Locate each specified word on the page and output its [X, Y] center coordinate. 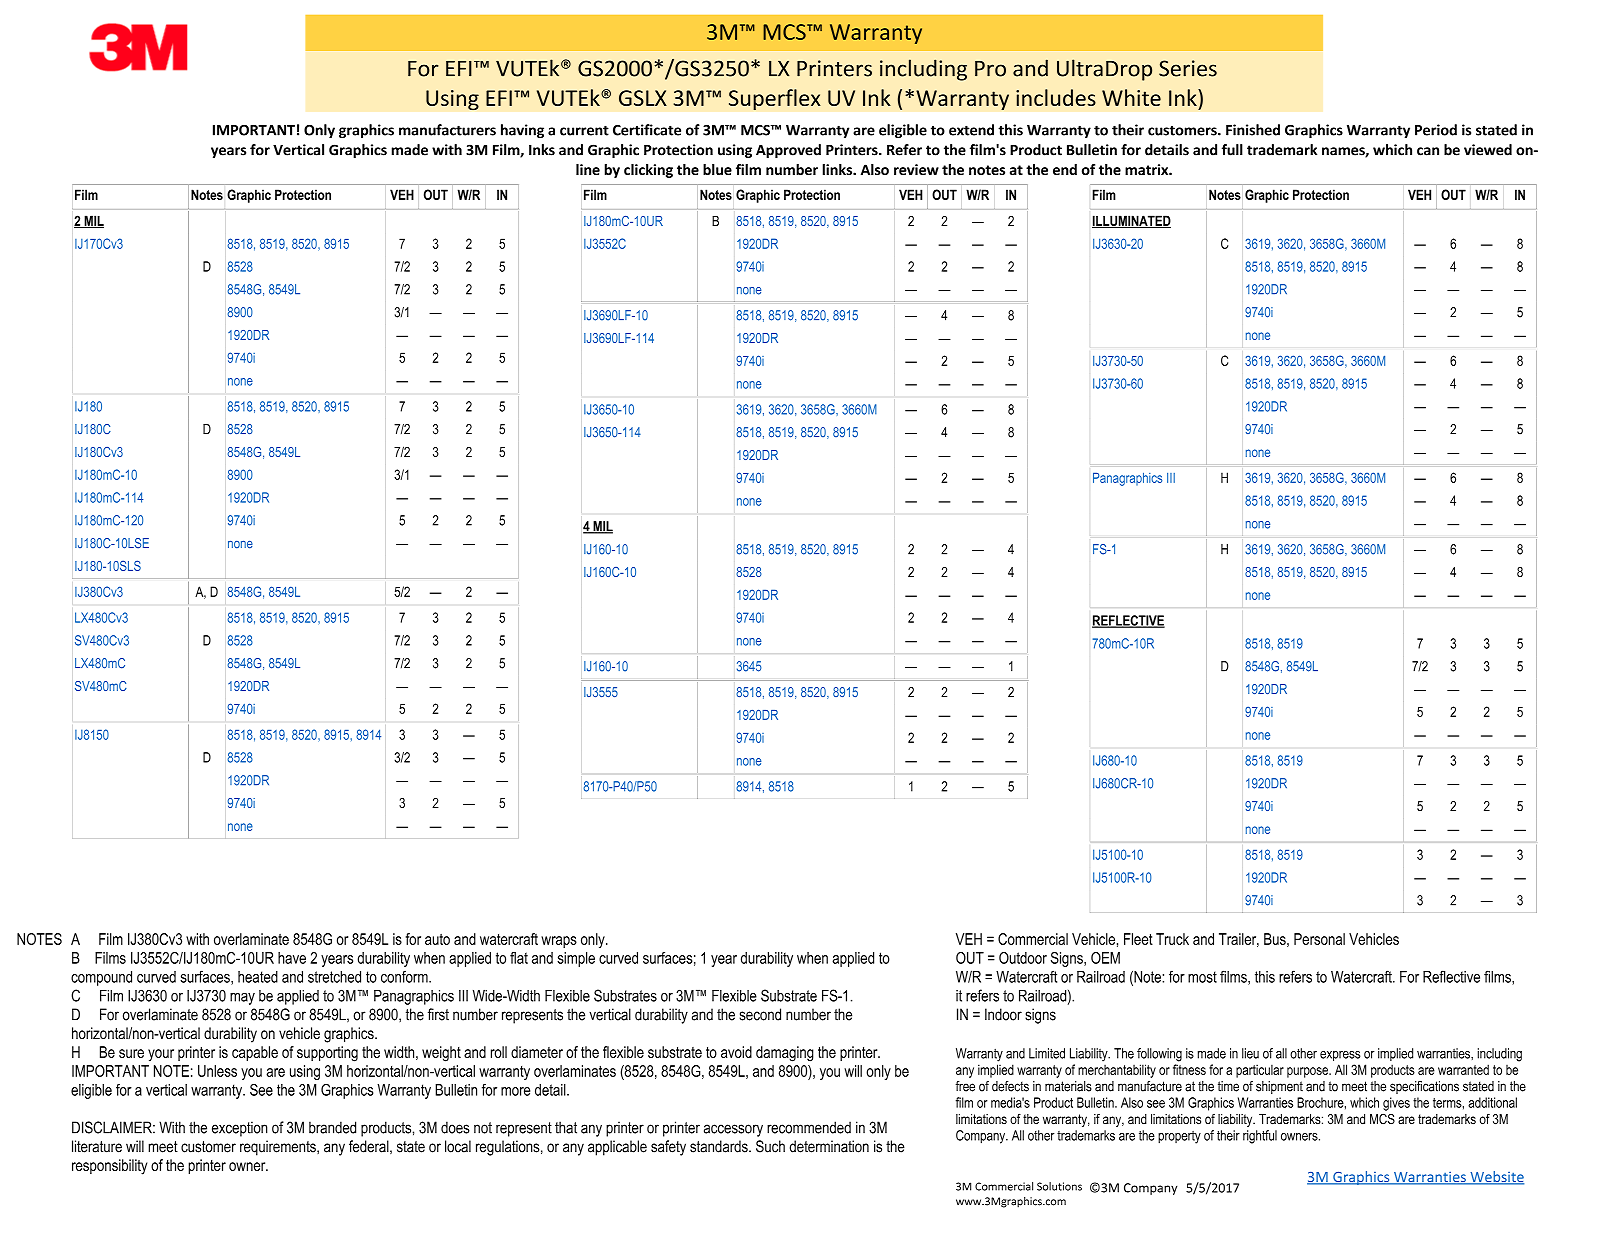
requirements [279, 1148]
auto [437, 939]
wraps [559, 942]
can [1428, 151]
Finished [1253, 130]
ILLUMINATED [1131, 221]
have [292, 958]
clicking [648, 171]
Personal [1319, 939]
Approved [788, 151]
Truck [1172, 939]
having [522, 131]
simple [576, 959]
